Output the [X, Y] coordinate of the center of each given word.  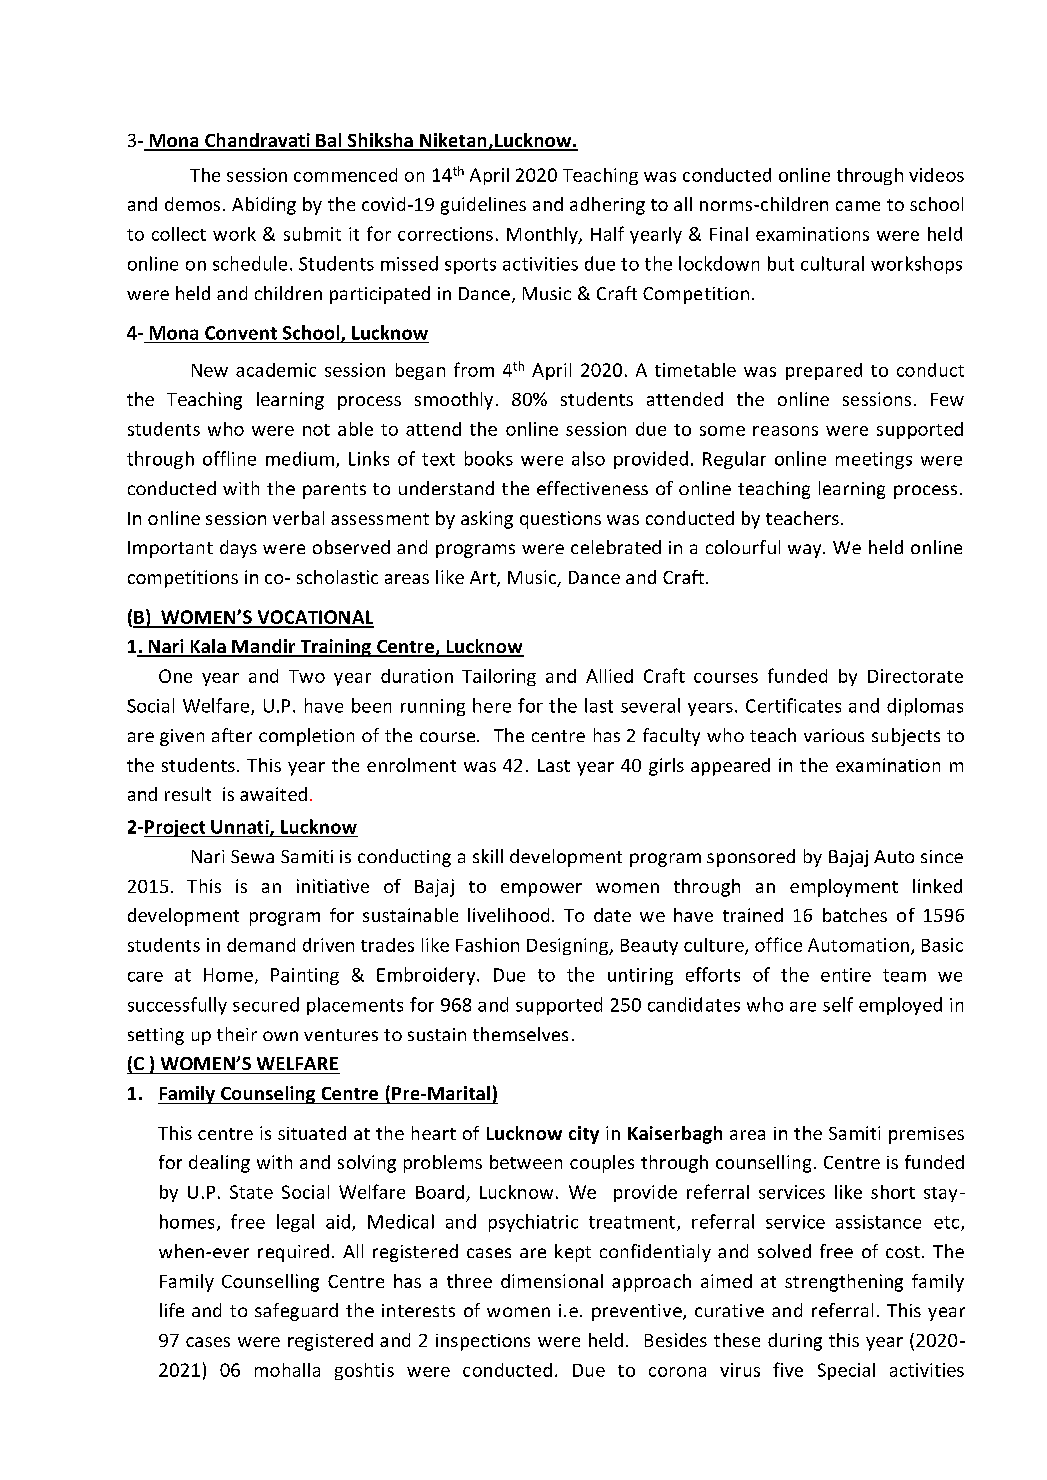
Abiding [264, 206]
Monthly [543, 235]
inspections [483, 1342]
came [858, 206]
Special [846, 1371]
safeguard [296, 1312]
